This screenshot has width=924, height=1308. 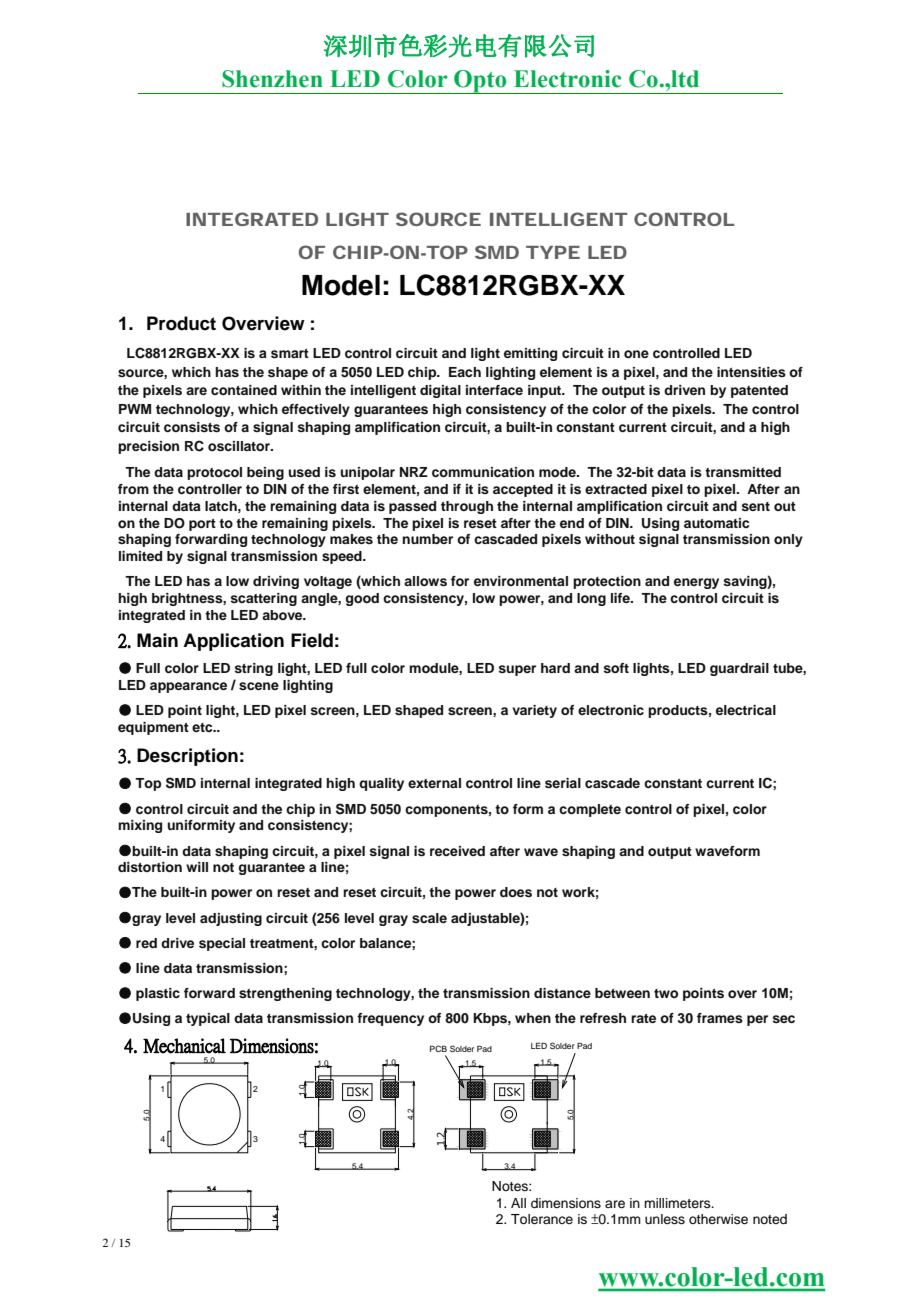 What do you see at coordinates (272, 79) in the screenshot?
I see `Shenzhen` at bounding box center [272, 79].
